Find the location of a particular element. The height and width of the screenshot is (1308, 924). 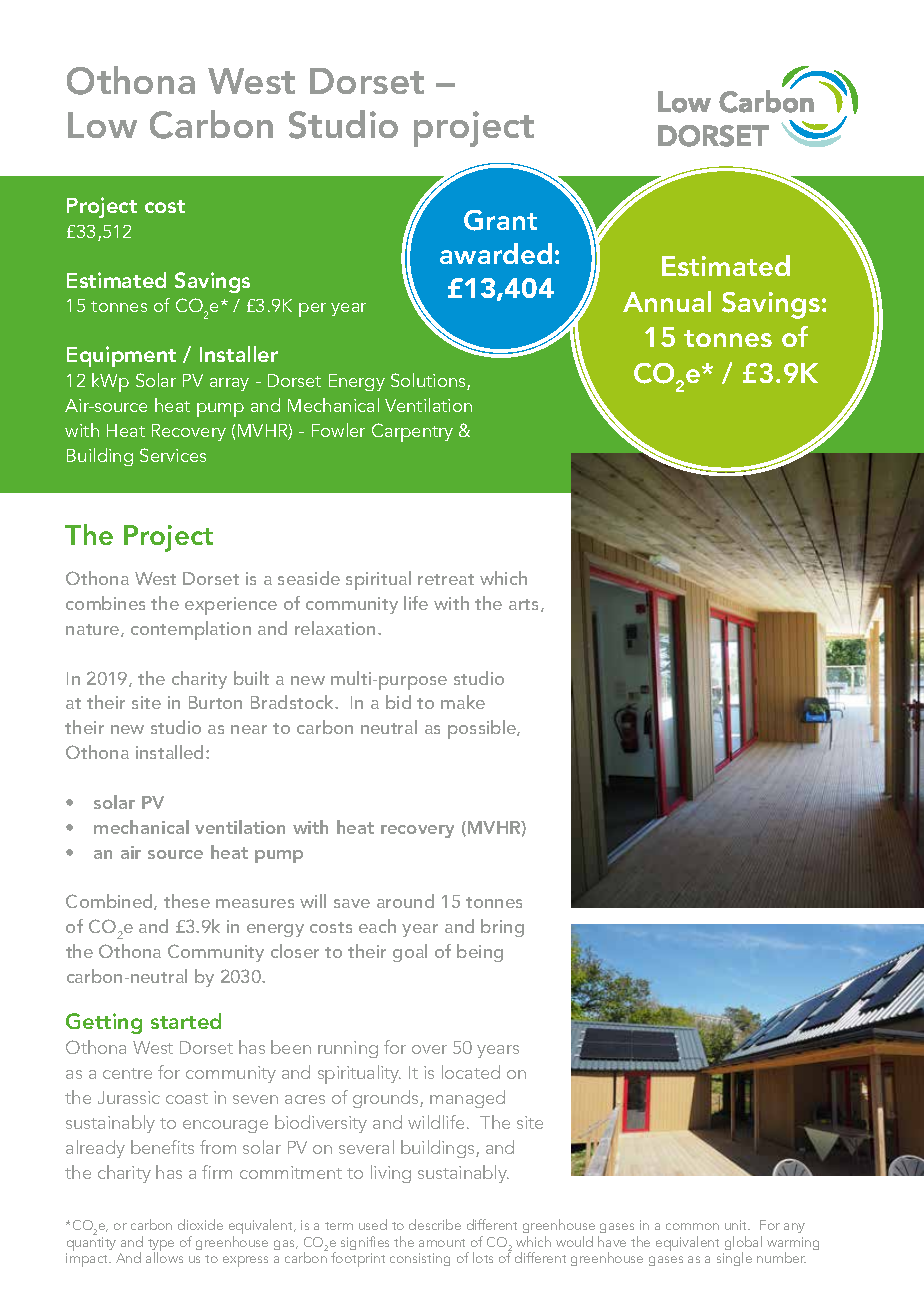

awarded is located at coordinates (496, 253).
